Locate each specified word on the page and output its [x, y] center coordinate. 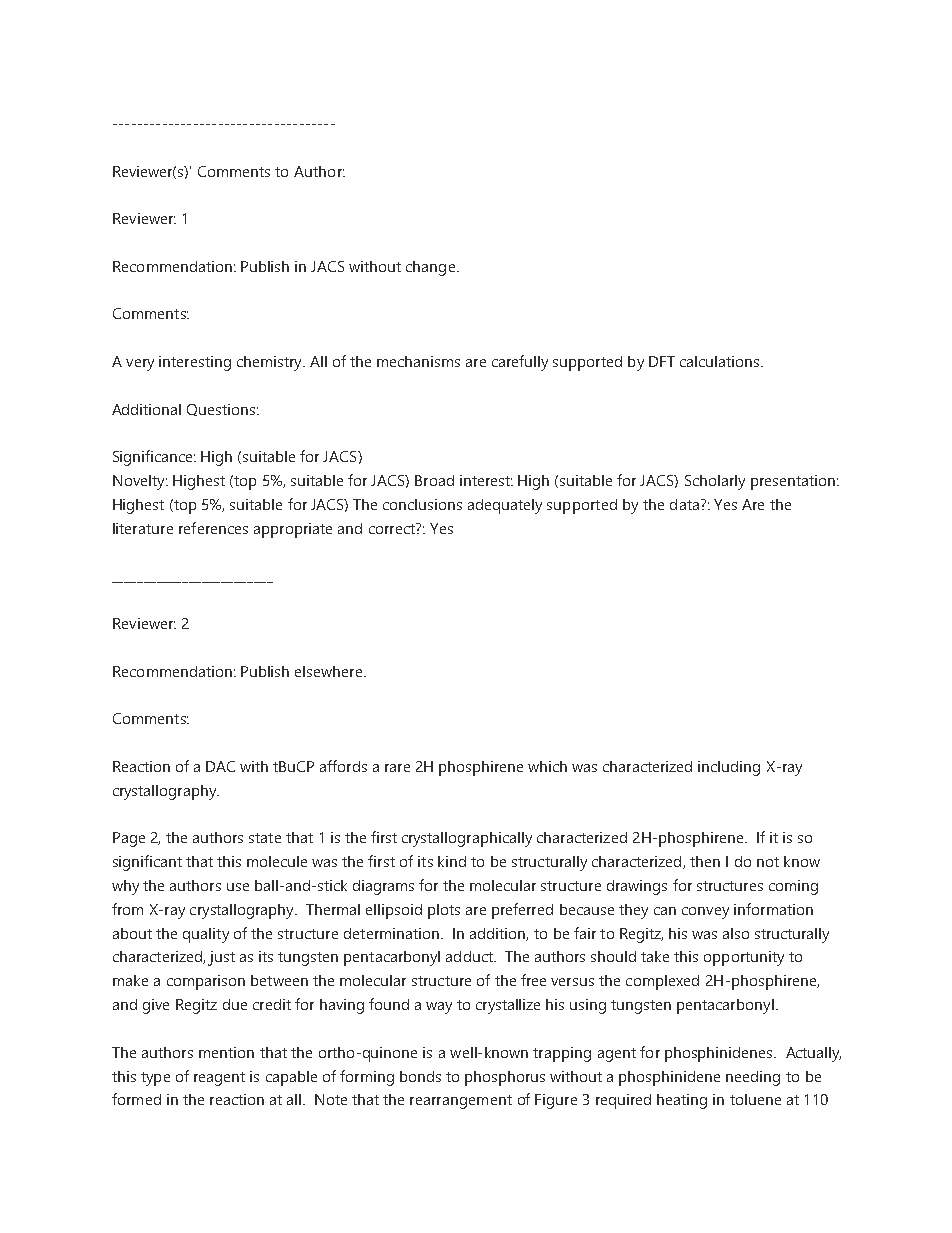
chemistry [271, 363]
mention [226, 1052]
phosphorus [505, 1078]
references [213, 528]
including [729, 768]
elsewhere [330, 671]
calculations [719, 361]
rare [397, 768]
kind [452, 861]
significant [147, 863]
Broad [434, 480]
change [432, 268]
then [705, 861]
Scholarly [715, 482]
